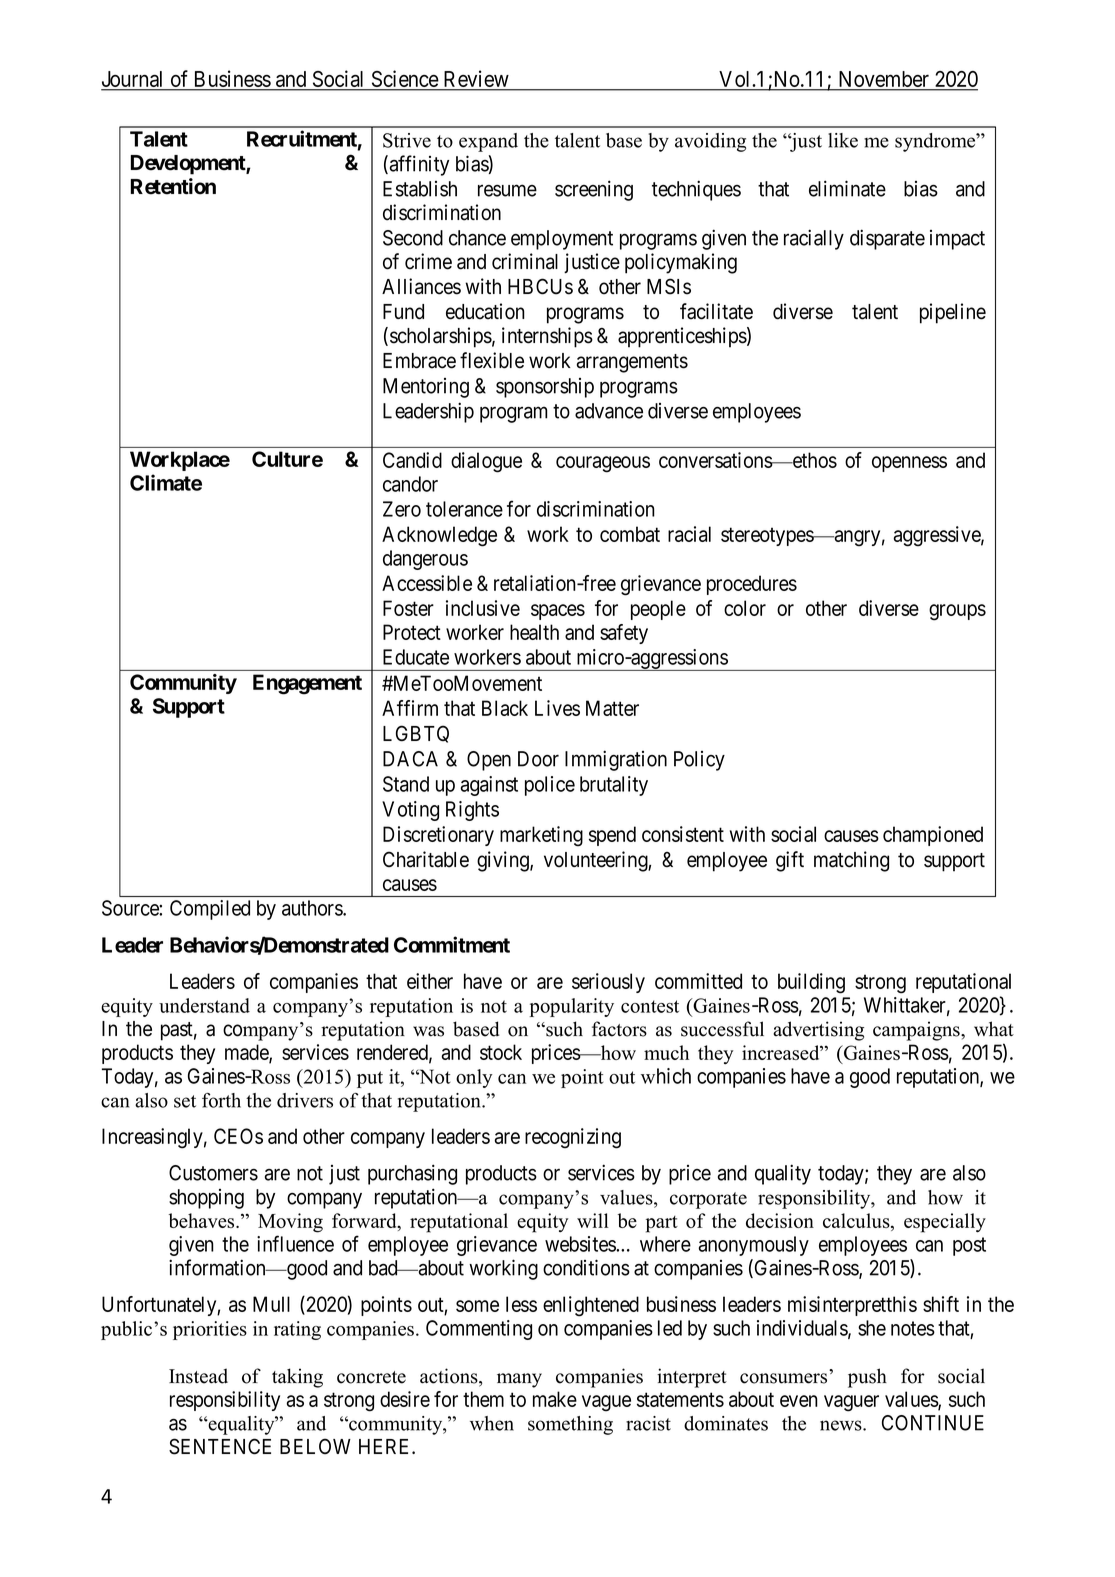  Describe the element at coordinates (173, 186) in the screenshot. I see `Retention` at that location.
